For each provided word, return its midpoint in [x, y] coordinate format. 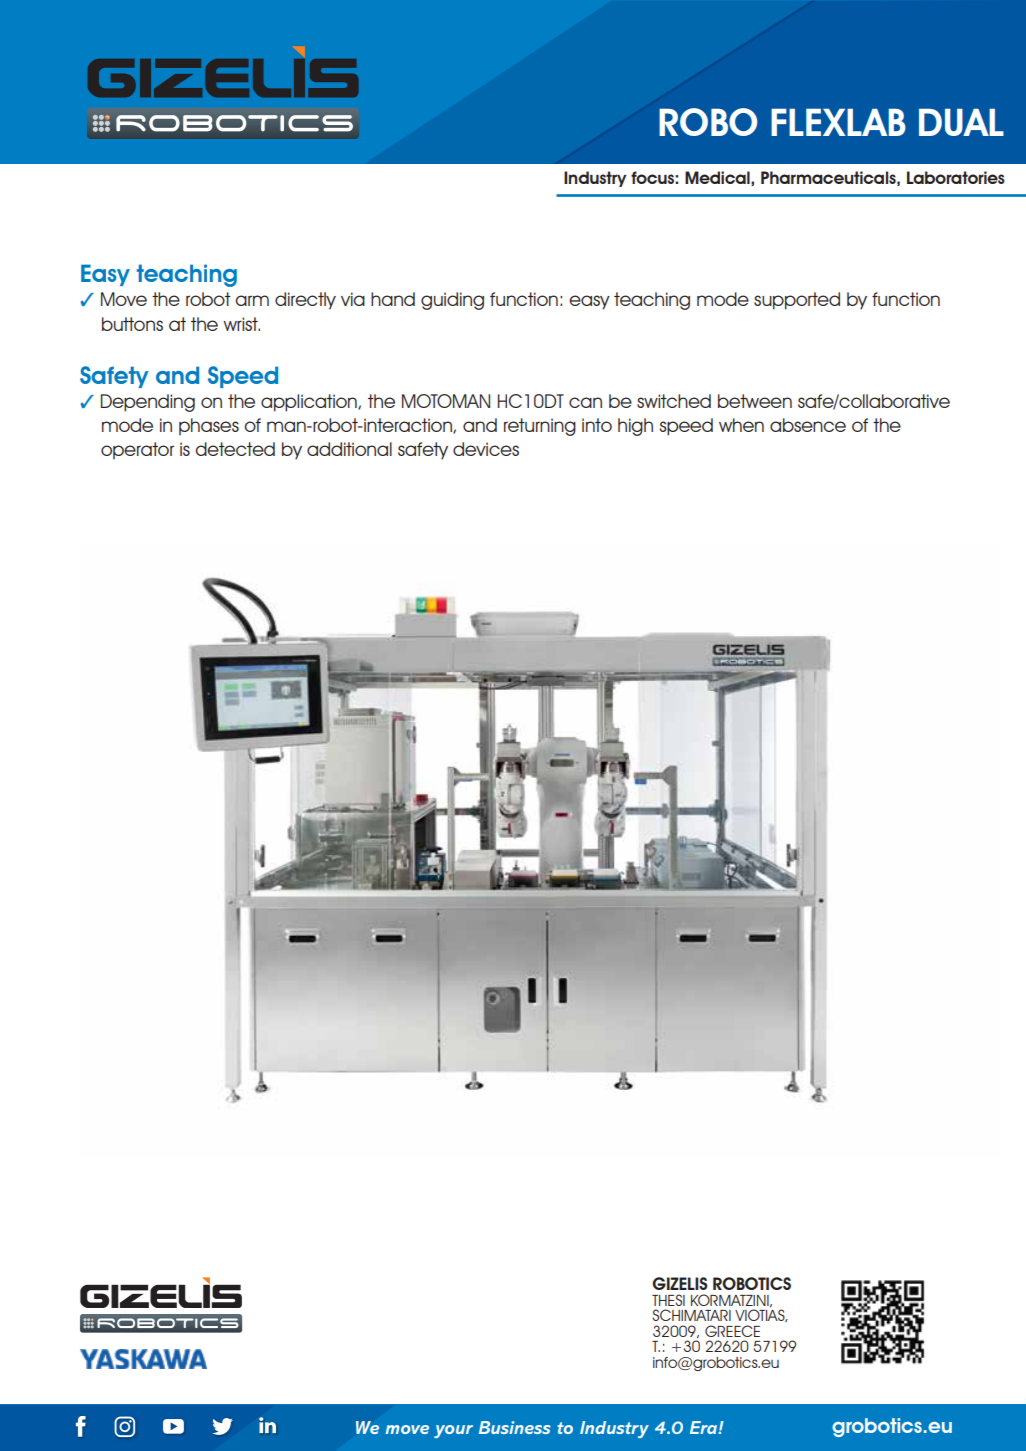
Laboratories [956, 177]
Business [515, 1427]
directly [305, 301]
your [453, 1431]
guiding [452, 301]
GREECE [732, 1331]
